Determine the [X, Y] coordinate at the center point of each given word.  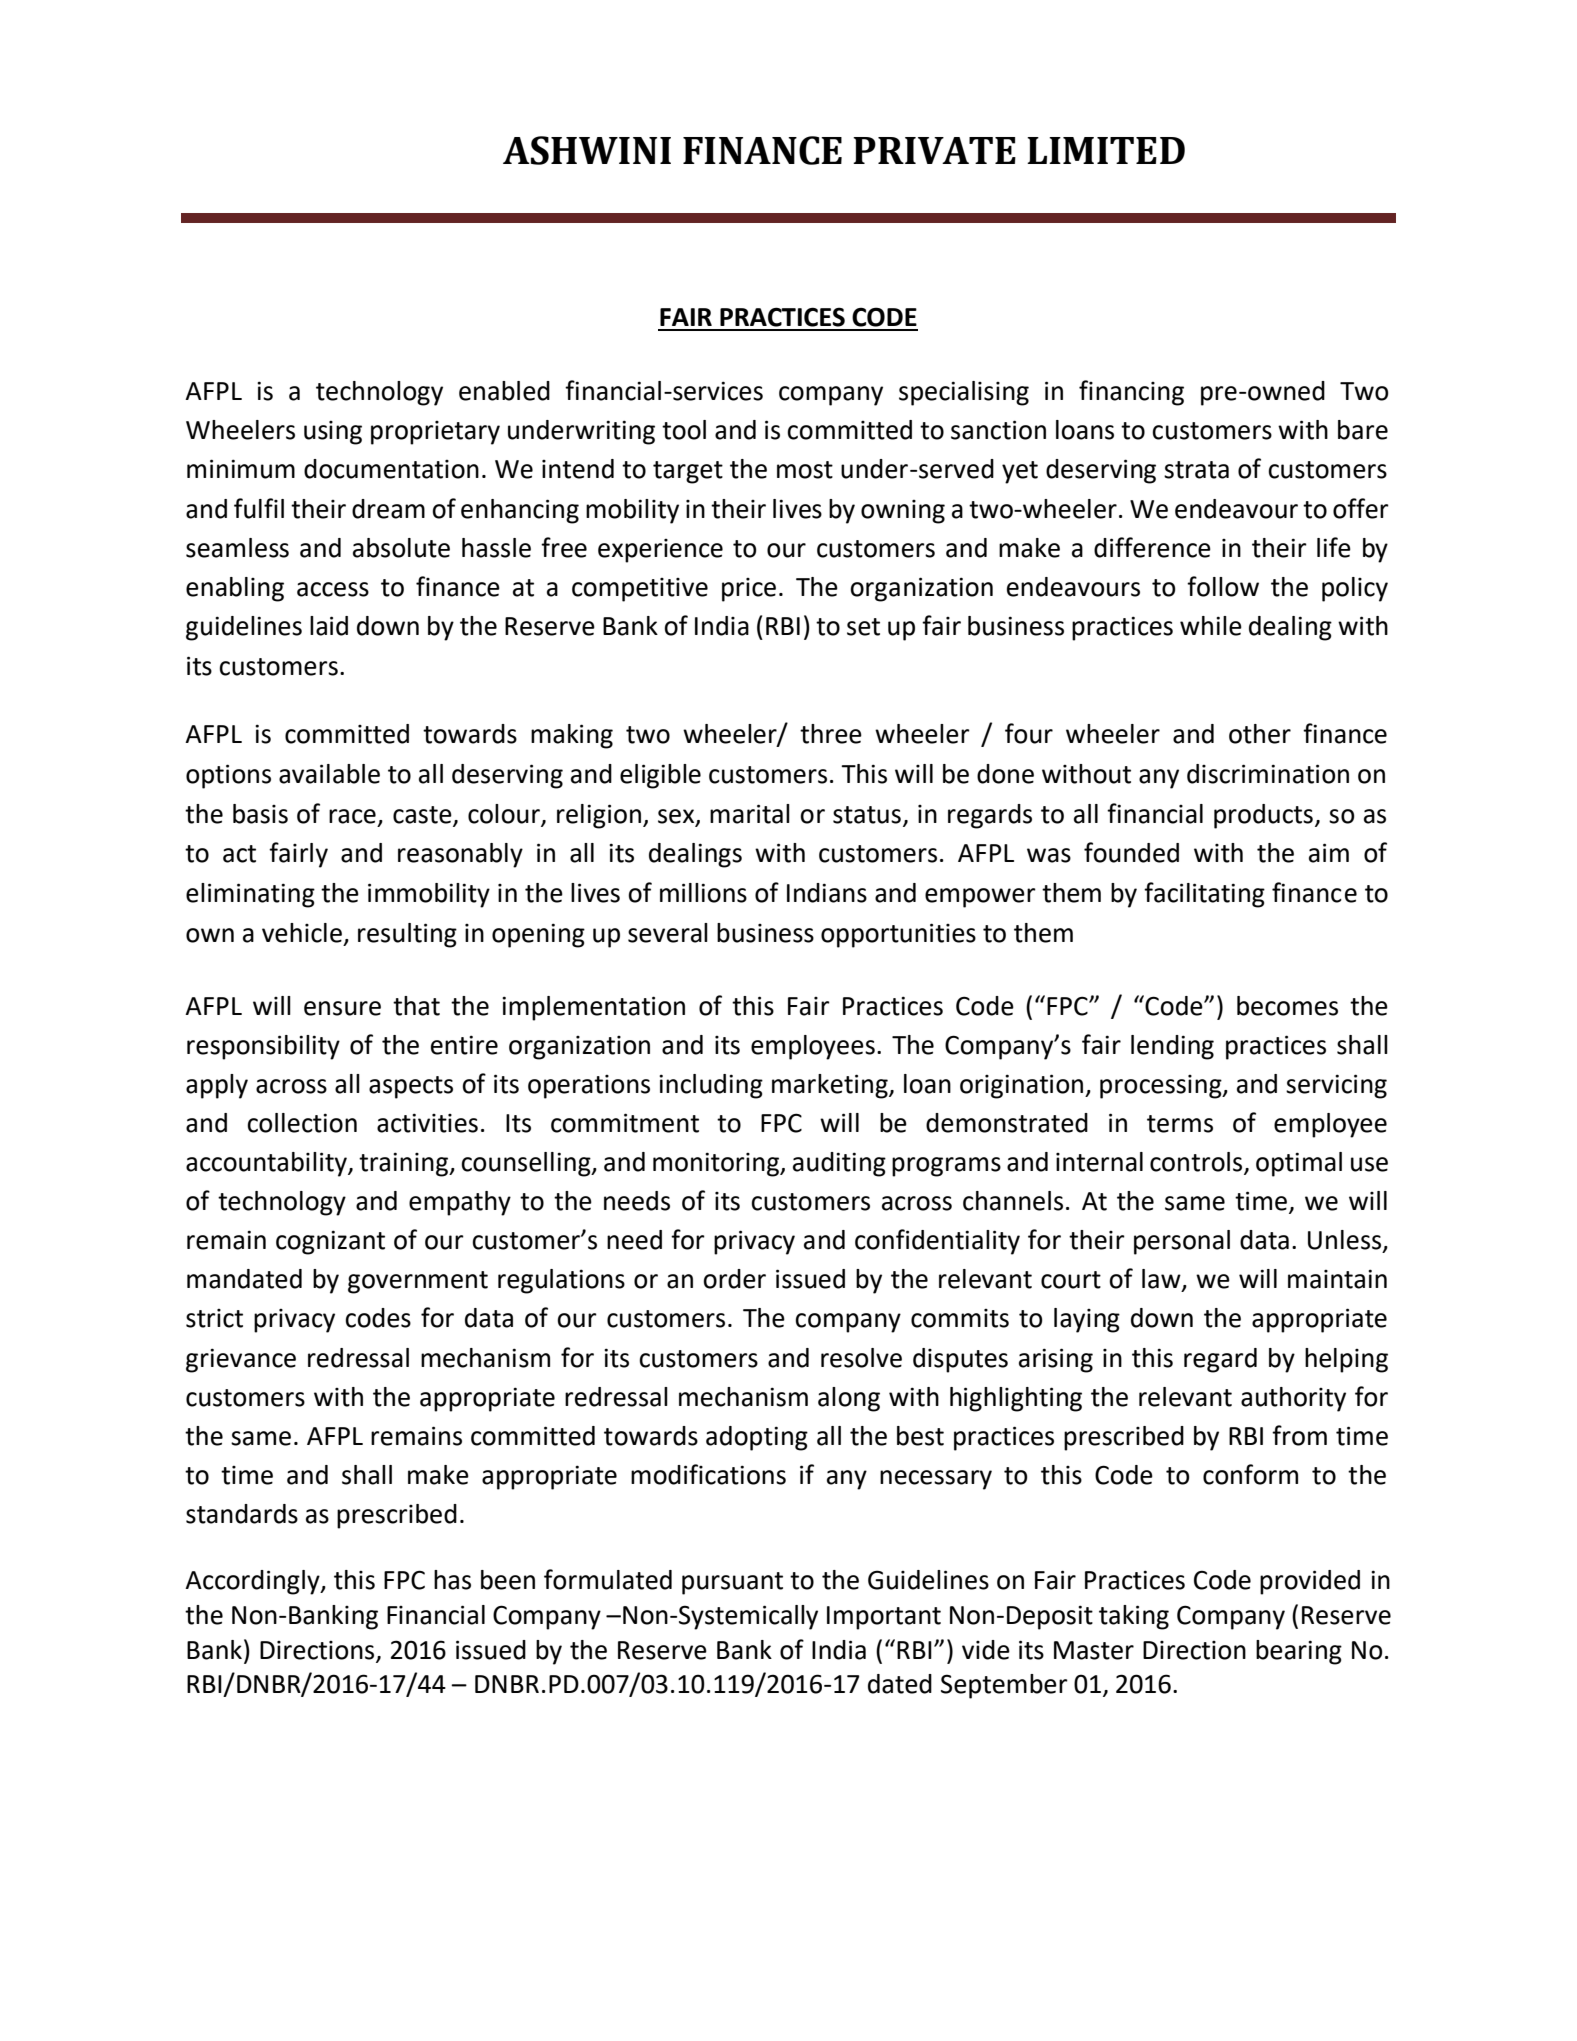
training [404, 1164]
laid [329, 626]
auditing [839, 1164]
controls [1197, 1163]
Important [884, 1618]
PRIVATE [934, 150]
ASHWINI [587, 150]
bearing [1299, 1652]
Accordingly [253, 1582]
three [831, 734]
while [1211, 626]
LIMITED [1106, 150]
